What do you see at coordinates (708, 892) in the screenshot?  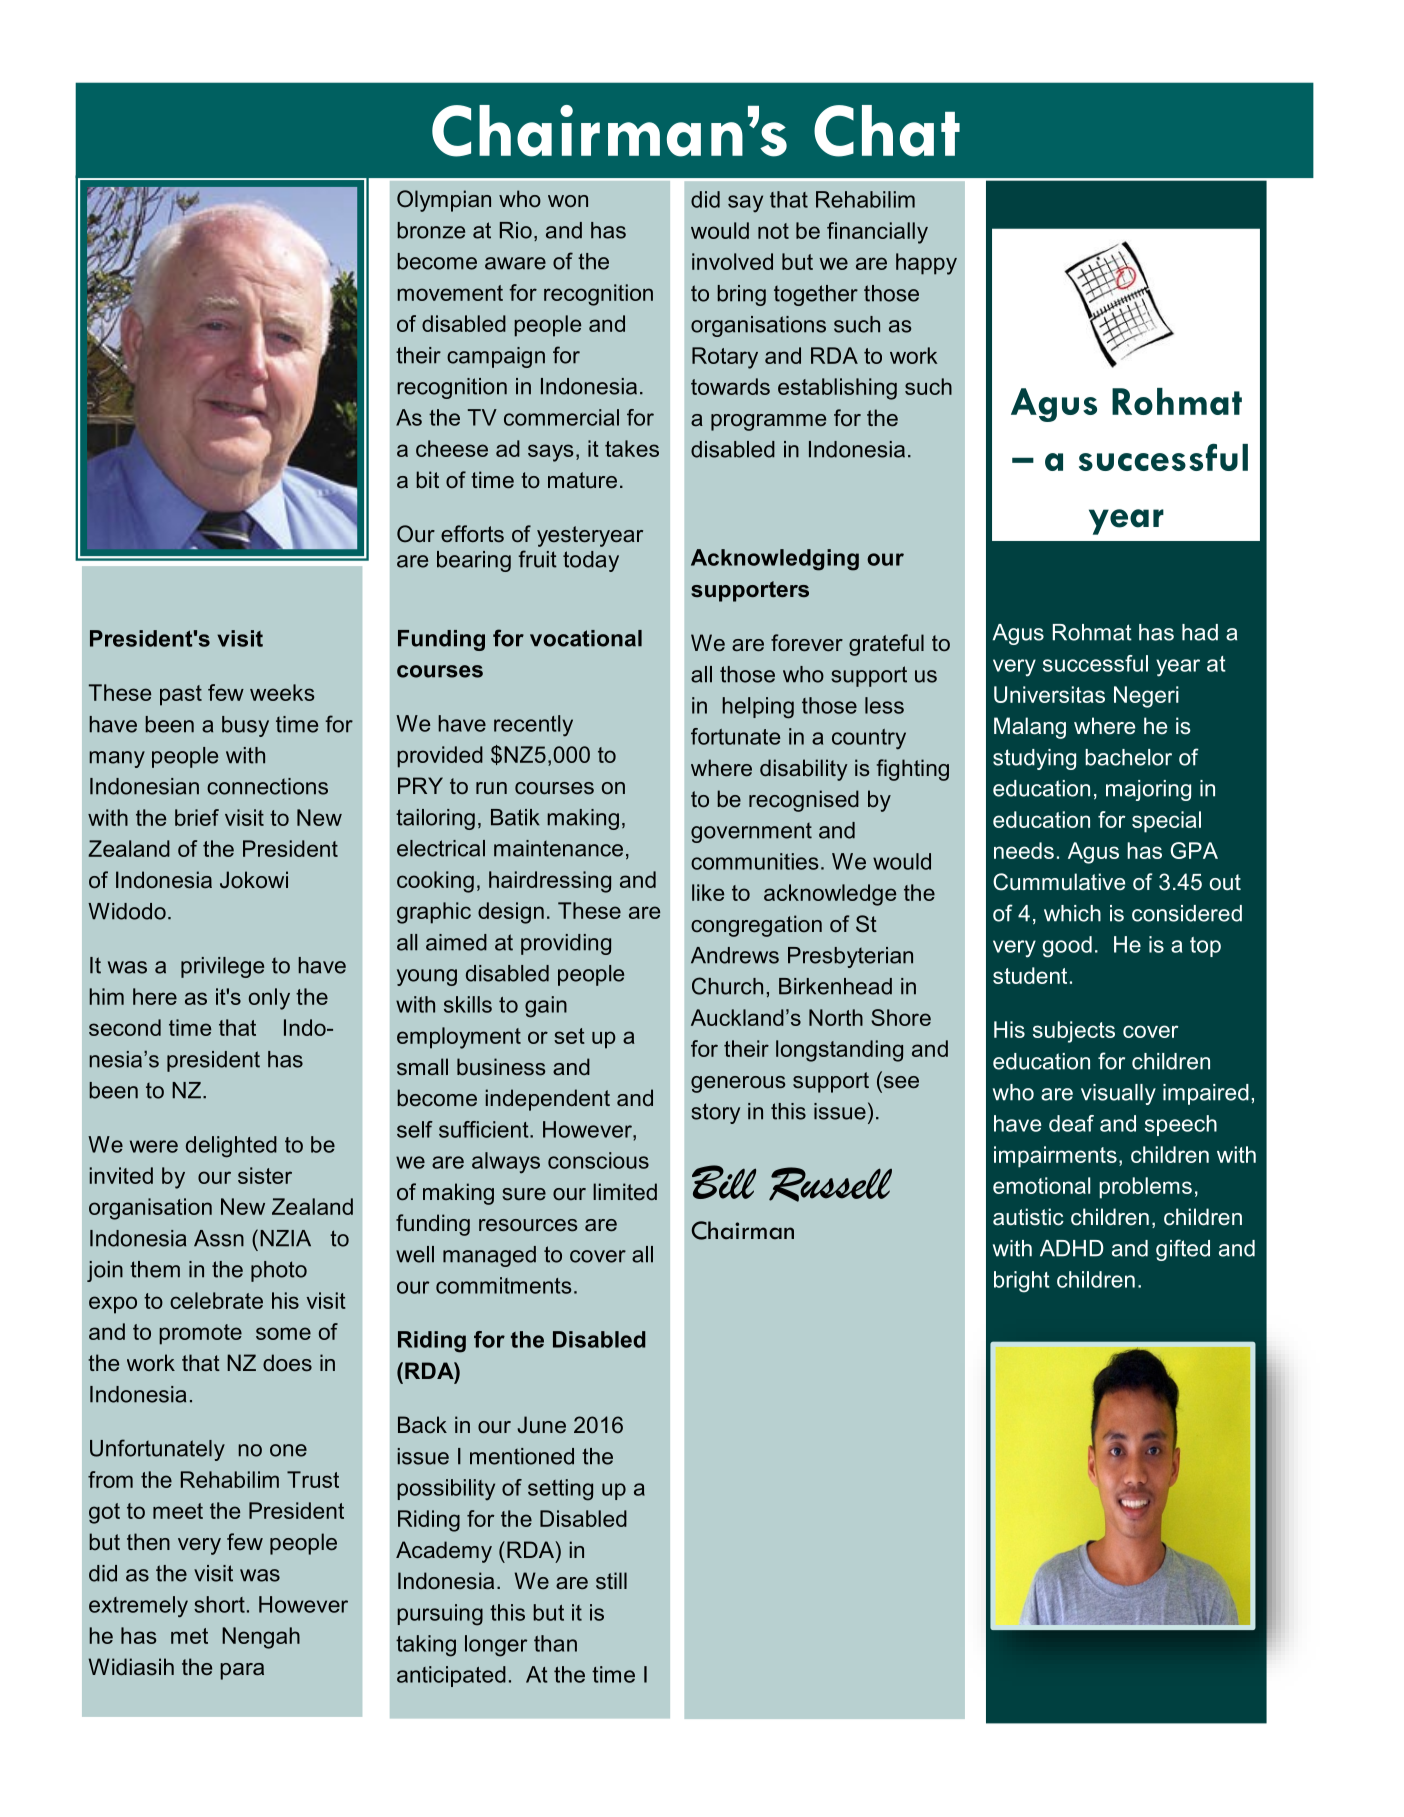 I see `like` at bounding box center [708, 892].
